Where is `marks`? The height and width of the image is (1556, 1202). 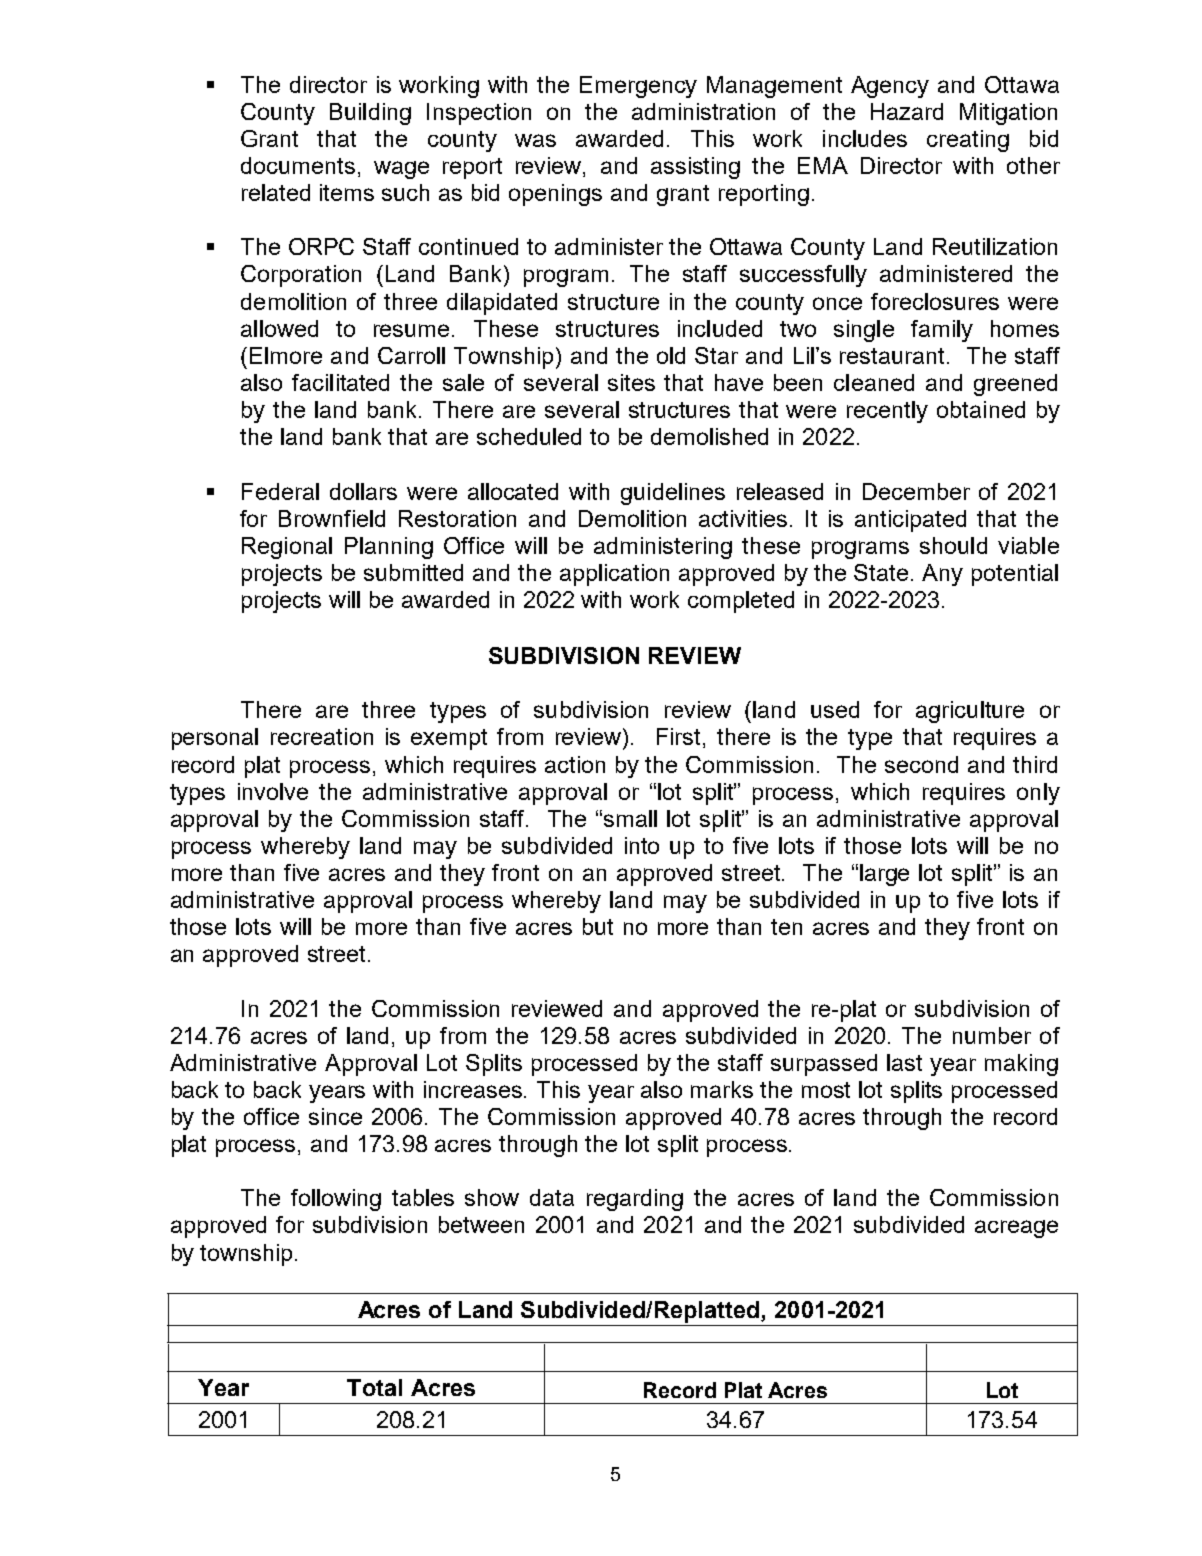 marks is located at coordinates (722, 1089).
